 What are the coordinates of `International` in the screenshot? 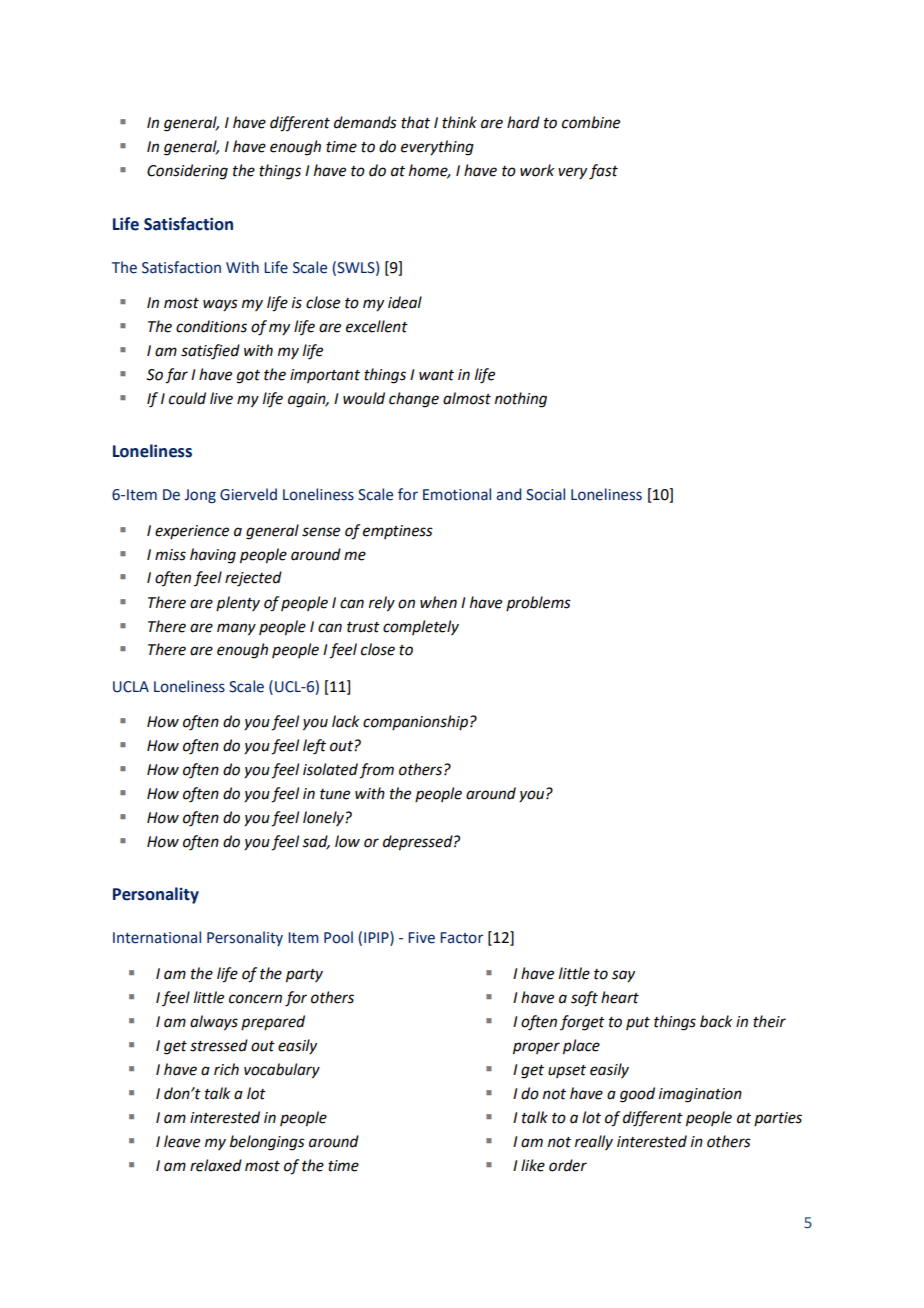 It's located at (157, 937).
